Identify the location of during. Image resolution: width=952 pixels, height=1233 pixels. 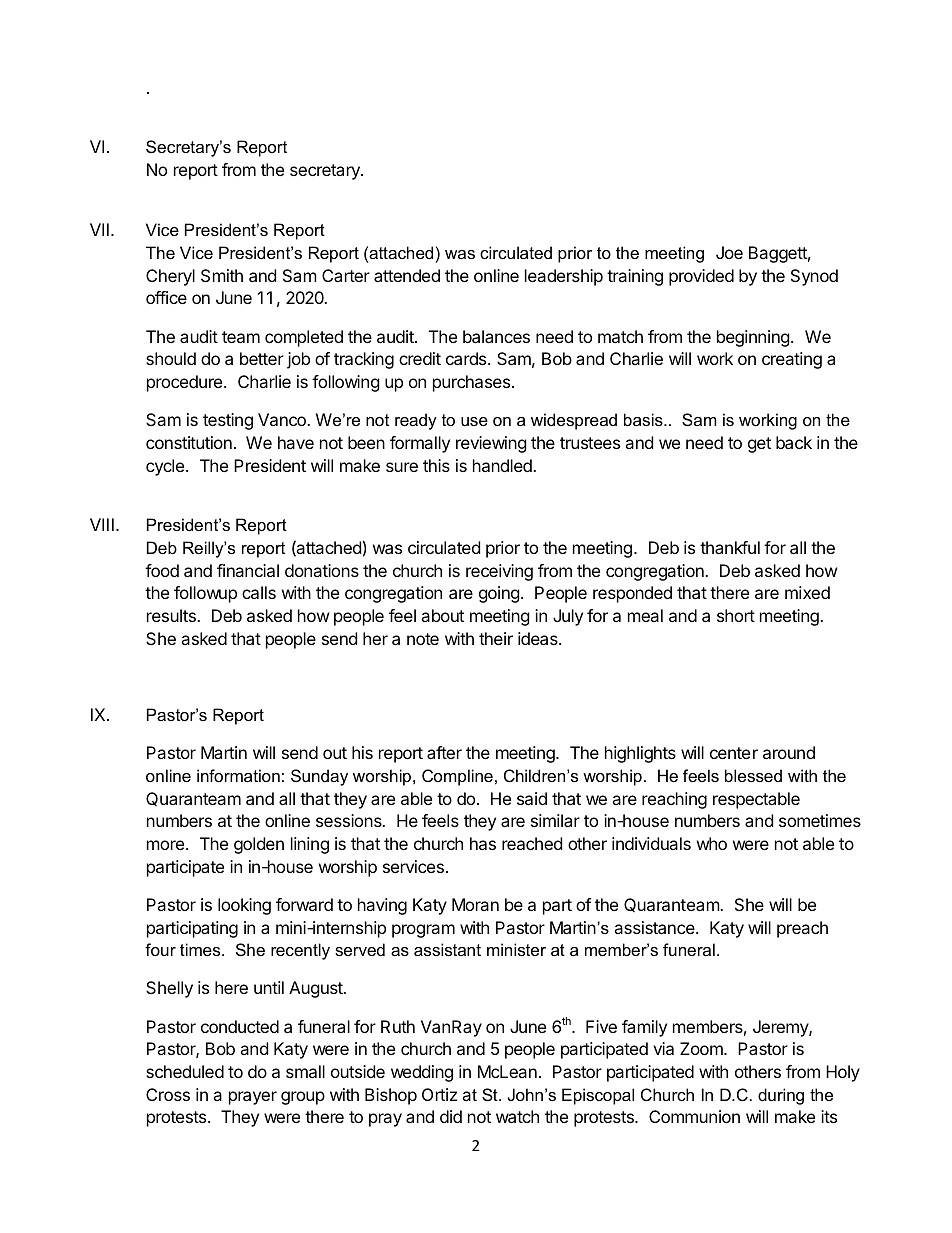
(781, 1096).
